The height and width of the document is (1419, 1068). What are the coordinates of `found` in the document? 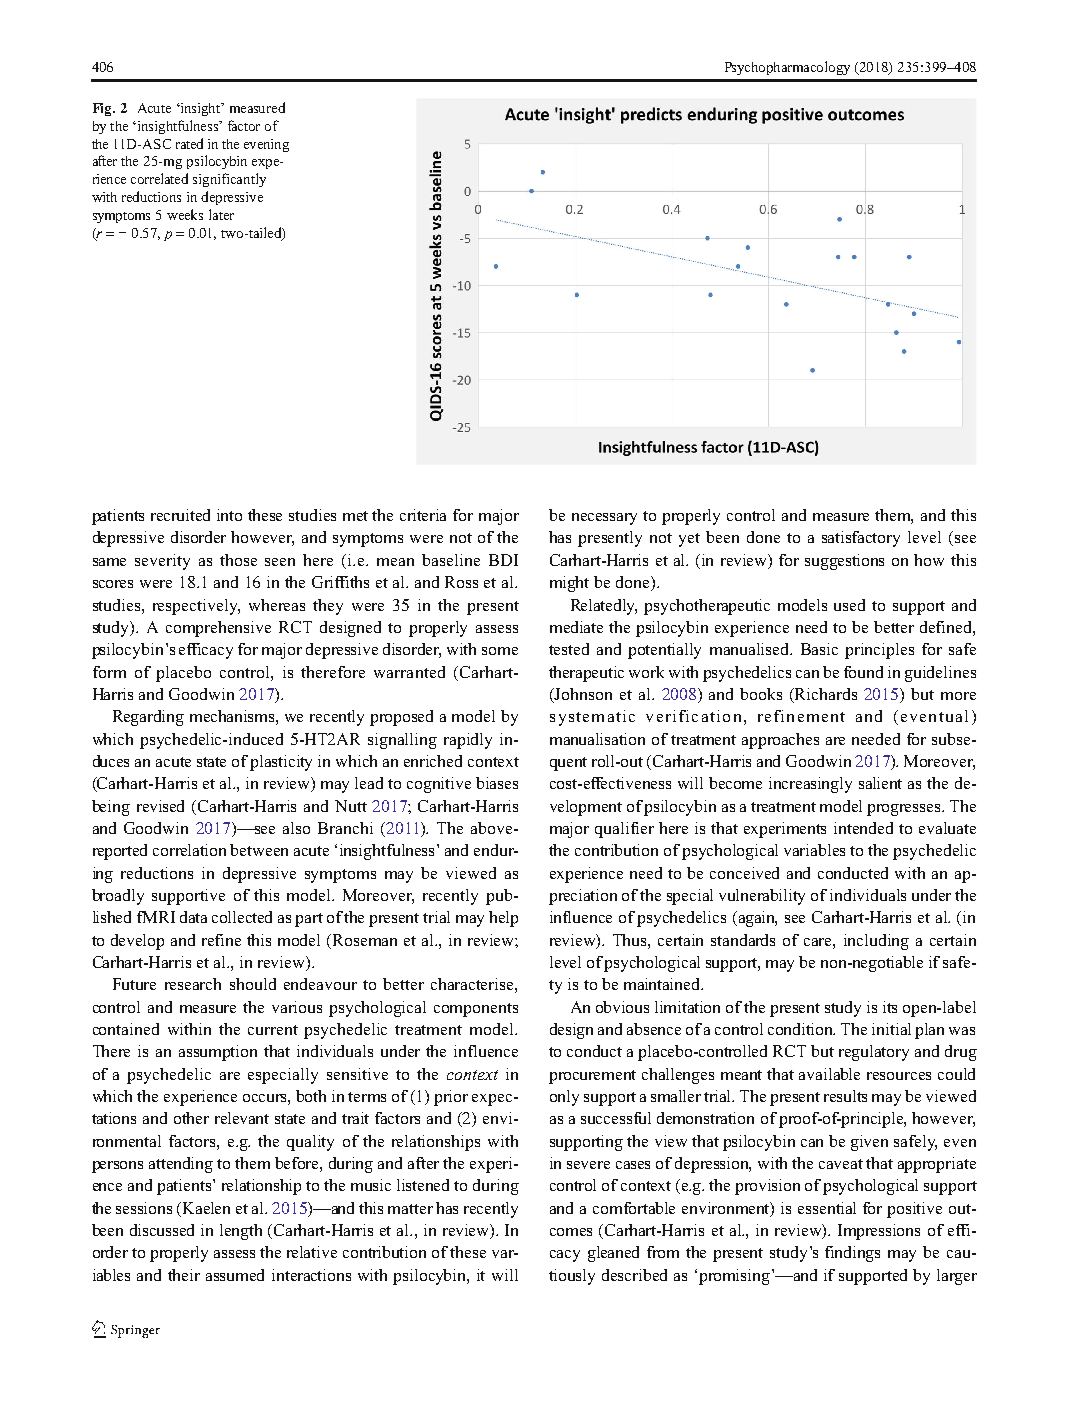 It's located at (863, 672).
